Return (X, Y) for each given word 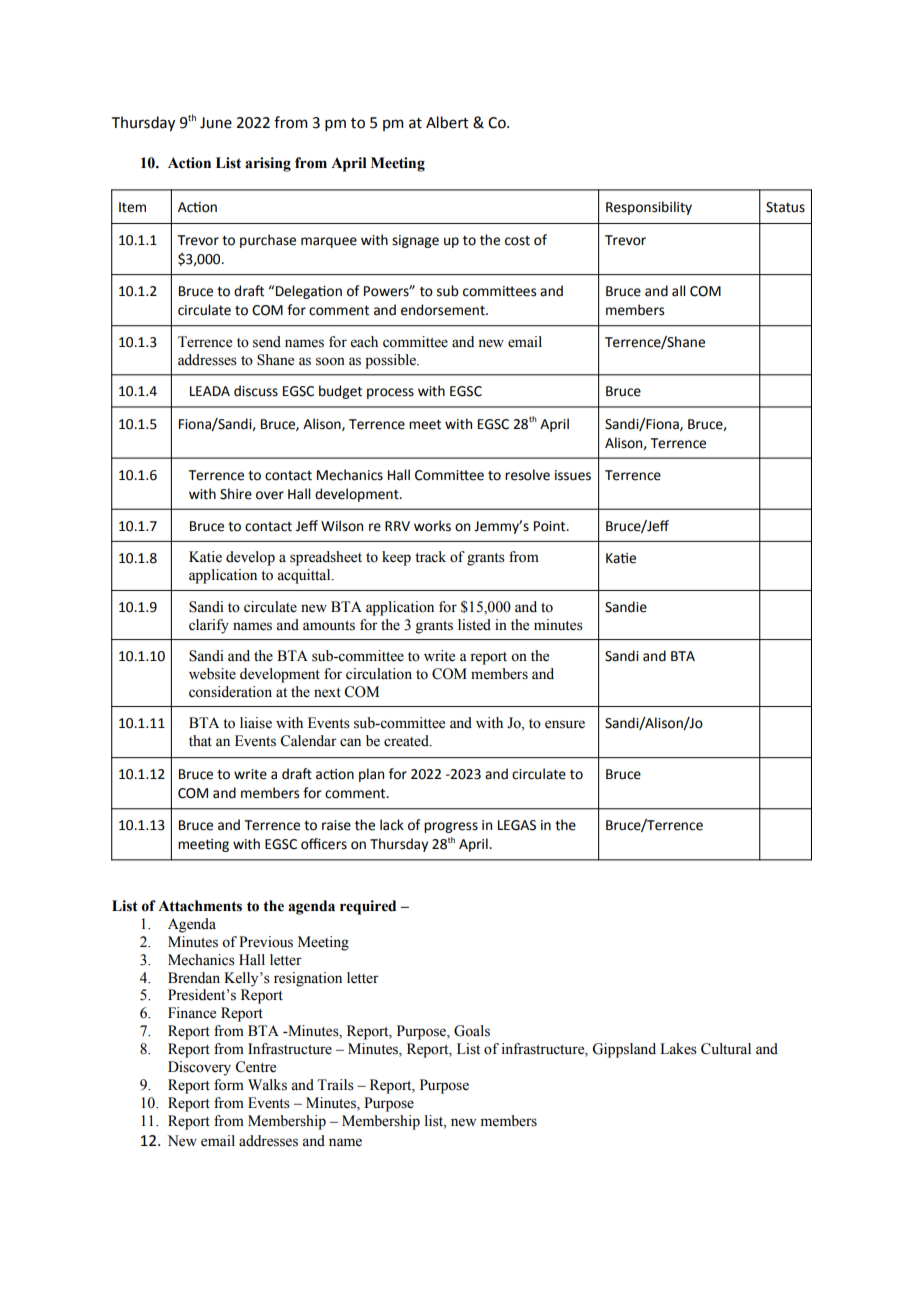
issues (573, 475)
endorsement (444, 310)
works (432, 526)
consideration (230, 692)
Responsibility (649, 208)
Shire (236, 494)
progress (451, 827)
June (216, 123)
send (267, 342)
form (229, 1085)
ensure (565, 724)
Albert (447, 122)
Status (785, 207)
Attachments (200, 906)
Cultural (726, 1049)
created (407, 741)
